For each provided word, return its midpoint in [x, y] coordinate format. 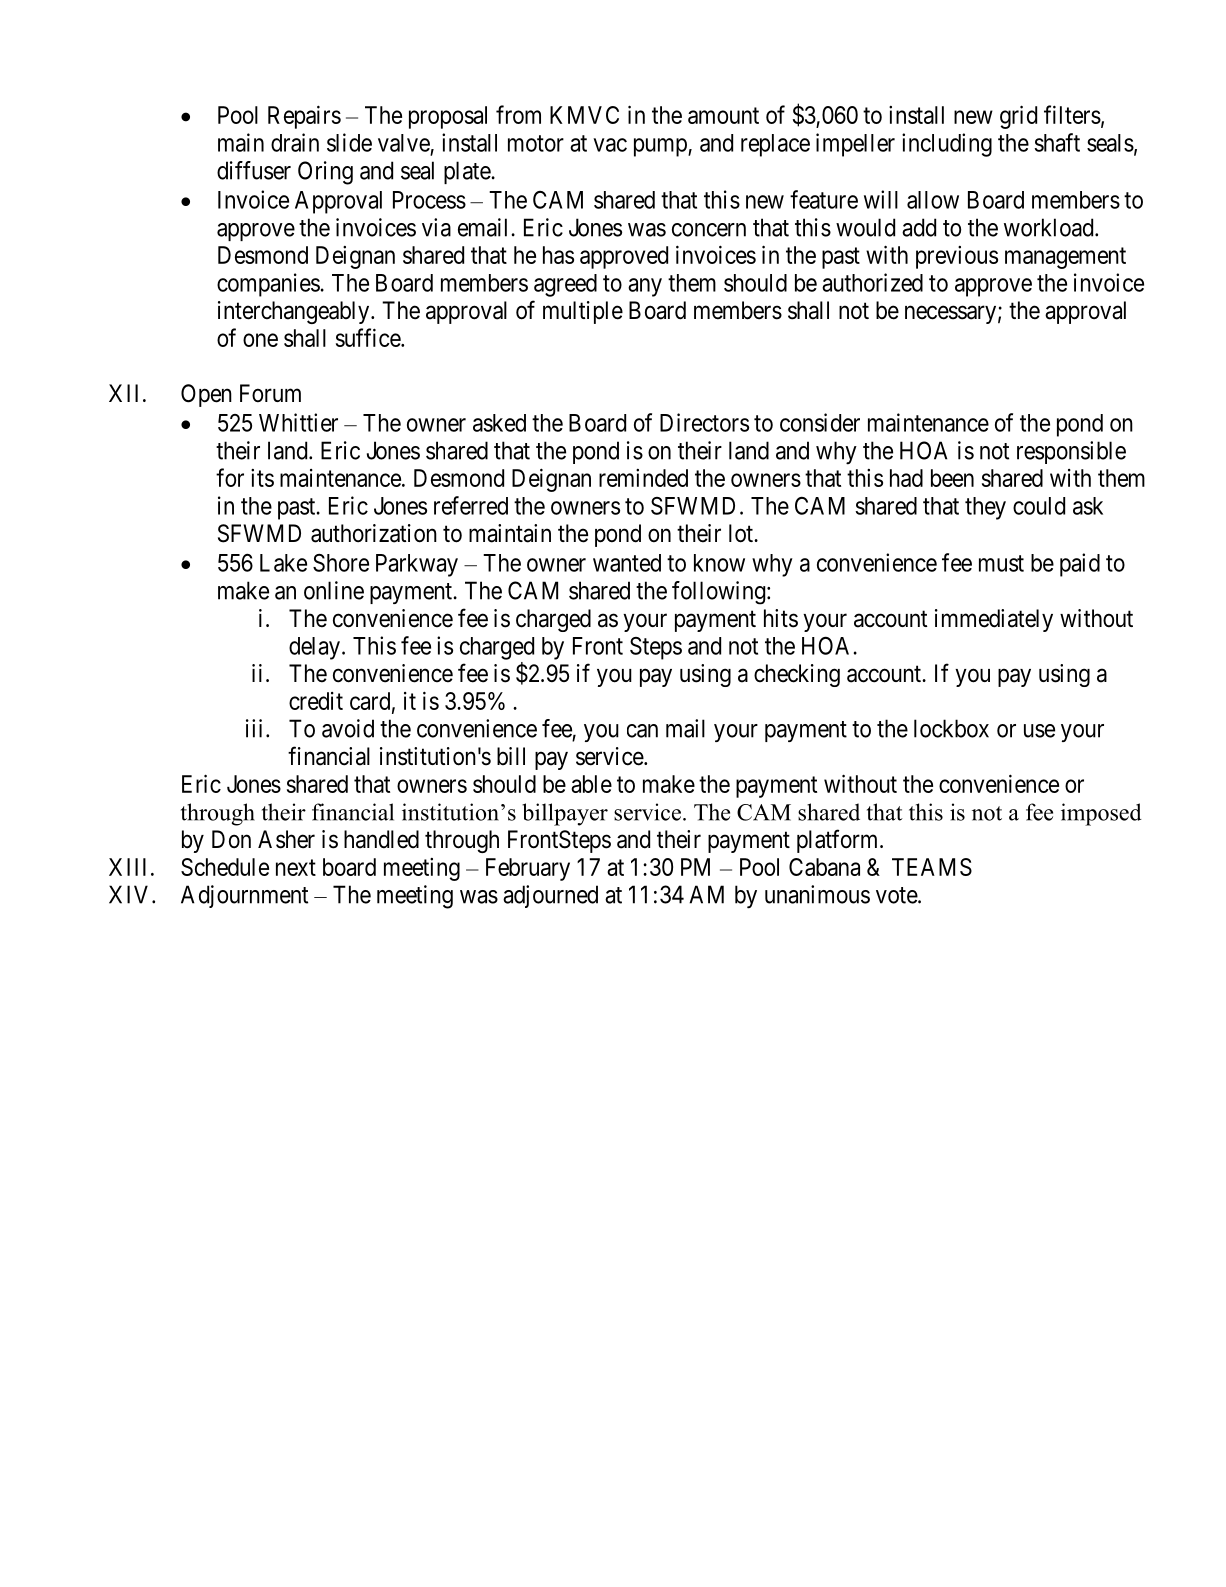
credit [316, 701]
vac [610, 145]
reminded [643, 478]
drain [295, 142]
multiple [583, 312]
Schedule [225, 867]
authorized [872, 282]
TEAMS [932, 867]
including [947, 145]
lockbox [951, 728]
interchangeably [295, 312]
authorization [374, 533]
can [642, 731]
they [985, 508]
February [528, 869]
